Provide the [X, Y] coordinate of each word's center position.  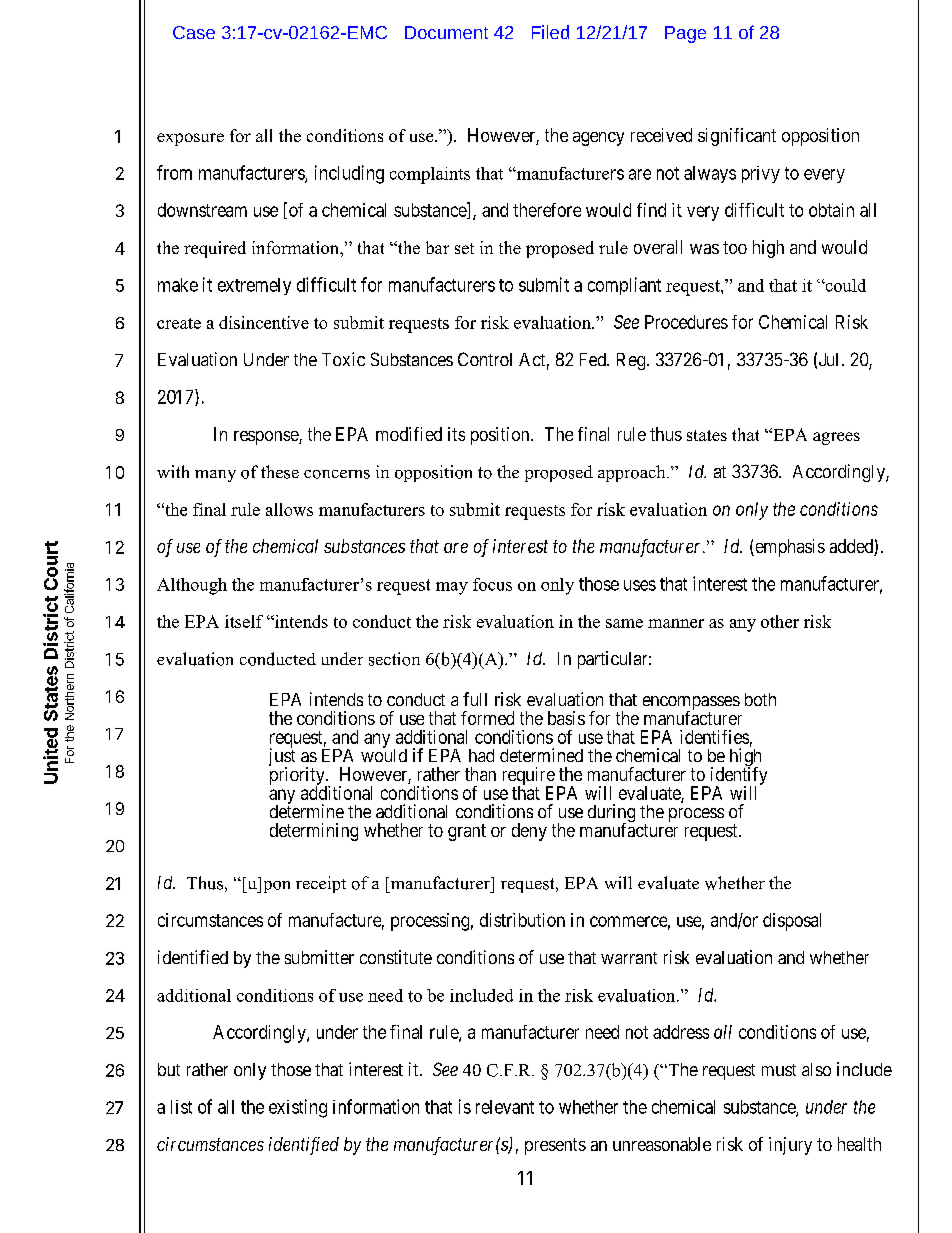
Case [194, 32]
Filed [550, 32]
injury [790, 1146]
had [481, 755]
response [267, 438]
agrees [836, 438]
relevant [505, 1107]
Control [485, 359]
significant [737, 137]
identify [737, 777]
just [282, 758]
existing [298, 1108]
